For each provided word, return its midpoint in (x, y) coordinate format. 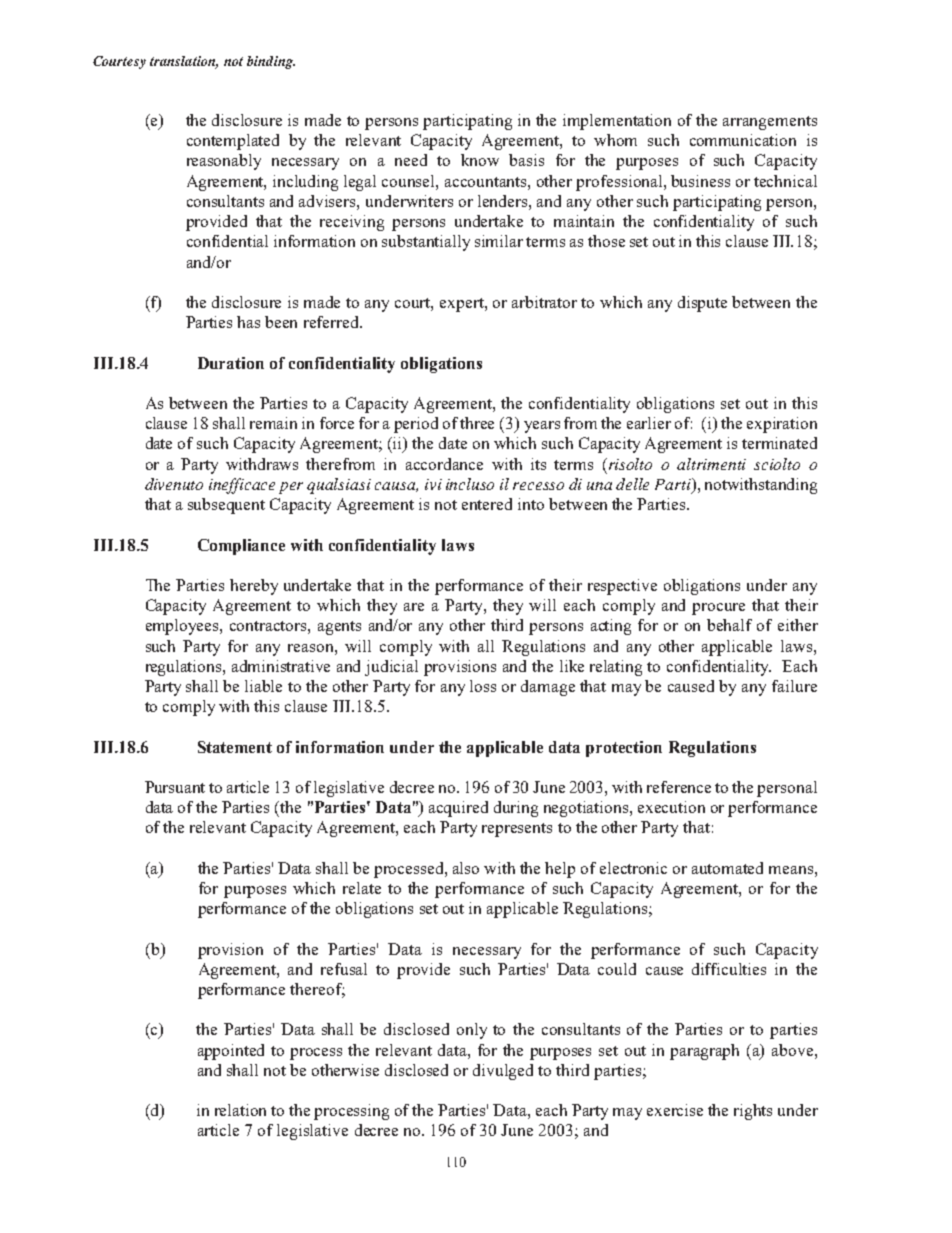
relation (240, 1110)
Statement (235, 747)
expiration (782, 425)
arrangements (770, 123)
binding (271, 62)
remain (273, 423)
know (480, 160)
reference (679, 787)
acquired (458, 809)
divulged (503, 1072)
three (477, 423)
